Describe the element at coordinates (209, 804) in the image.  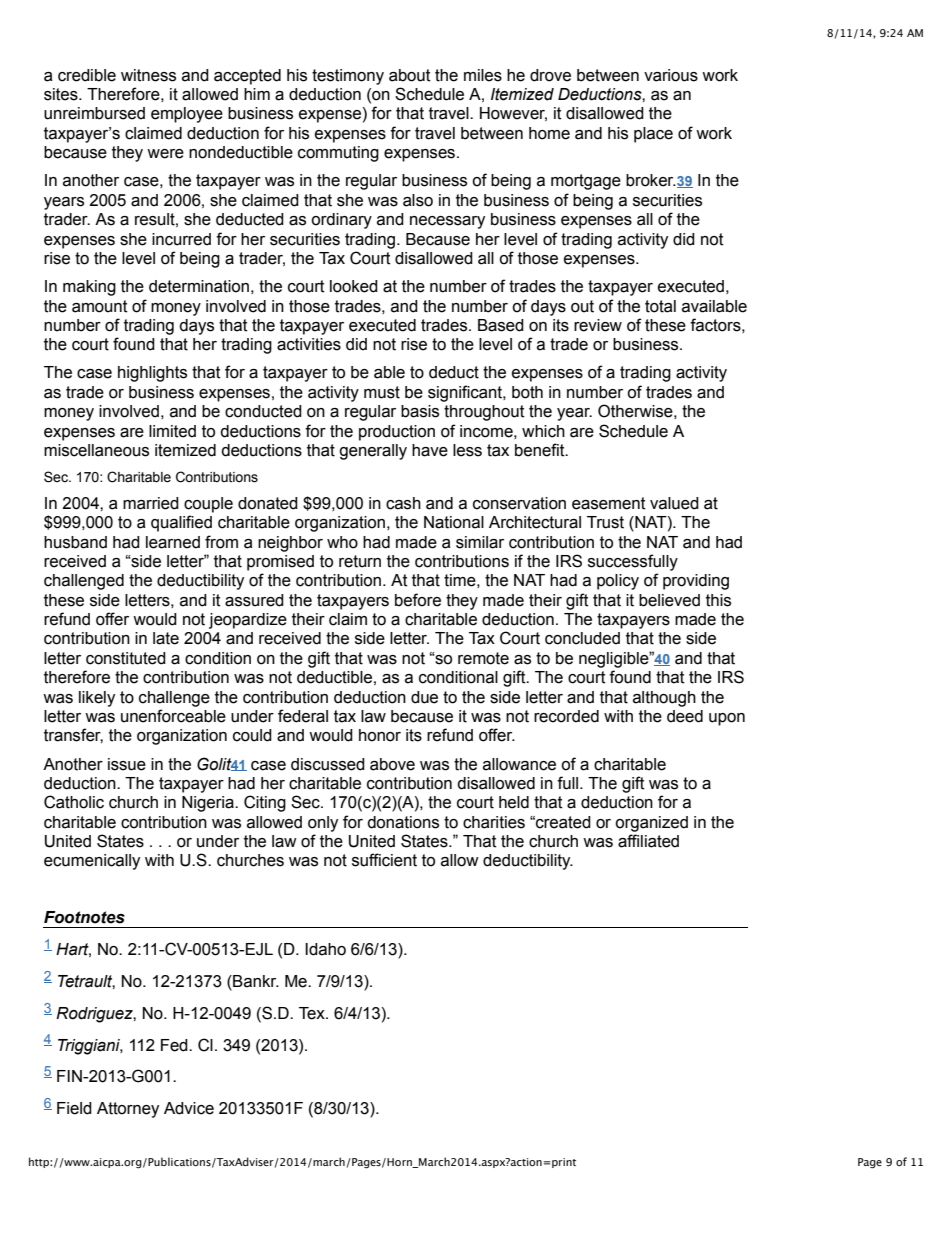
I see `Nigeria` at that location.
